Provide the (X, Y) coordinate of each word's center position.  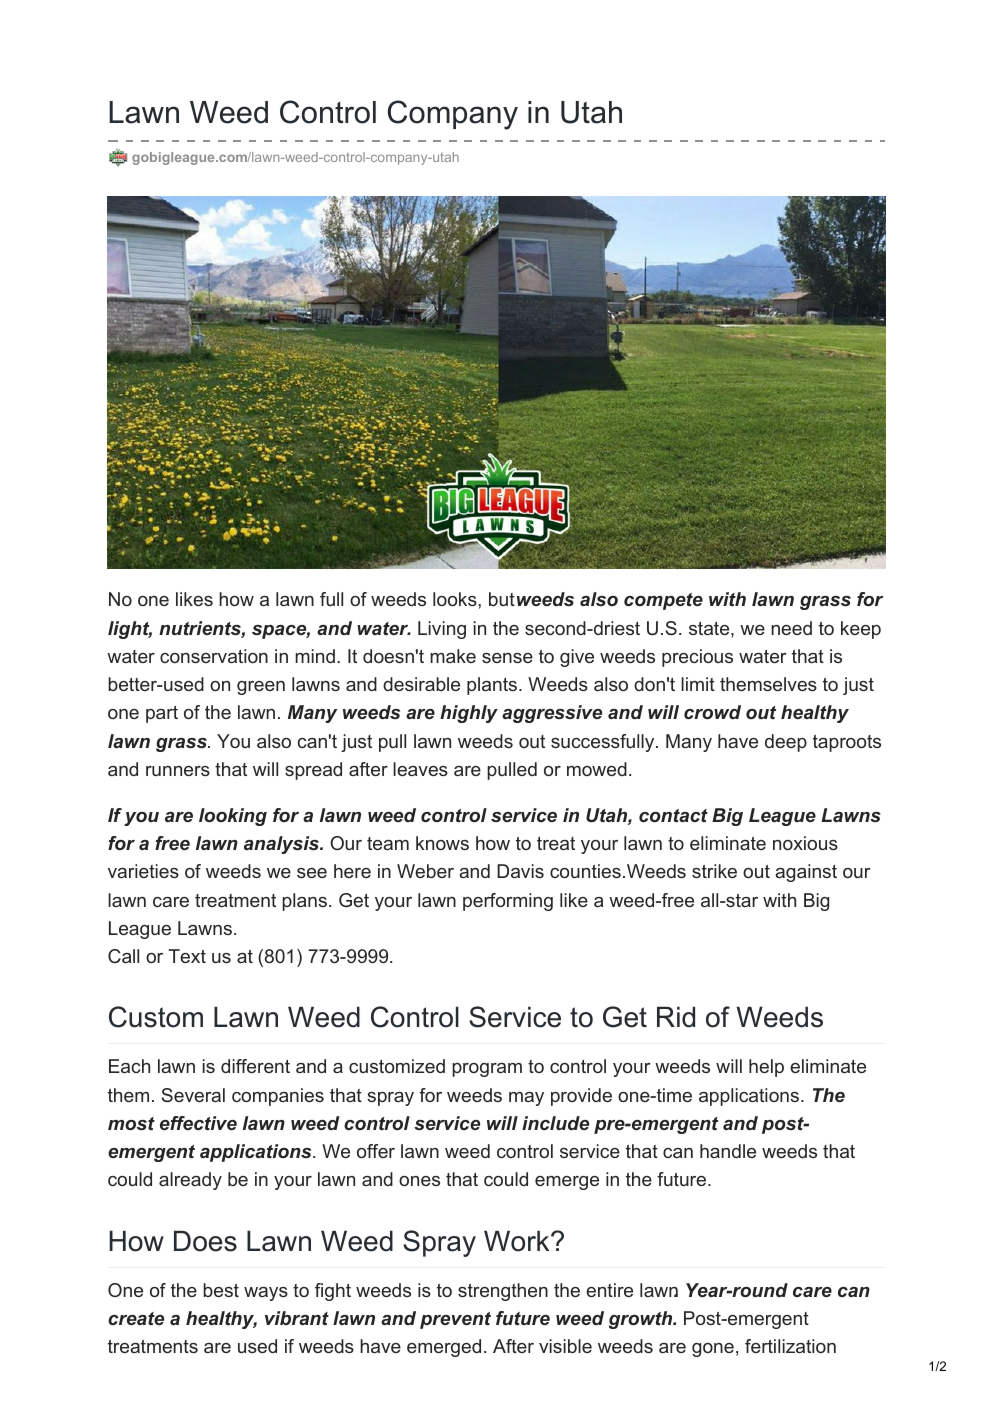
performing (508, 902)
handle (728, 1151)
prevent (455, 1320)
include (555, 1123)
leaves (420, 769)
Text (187, 956)
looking (233, 817)
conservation (214, 656)
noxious (805, 843)
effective (198, 1123)
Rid (676, 1017)
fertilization (790, 1346)
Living (442, 630)
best (221, 1290)
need (791, 628)
